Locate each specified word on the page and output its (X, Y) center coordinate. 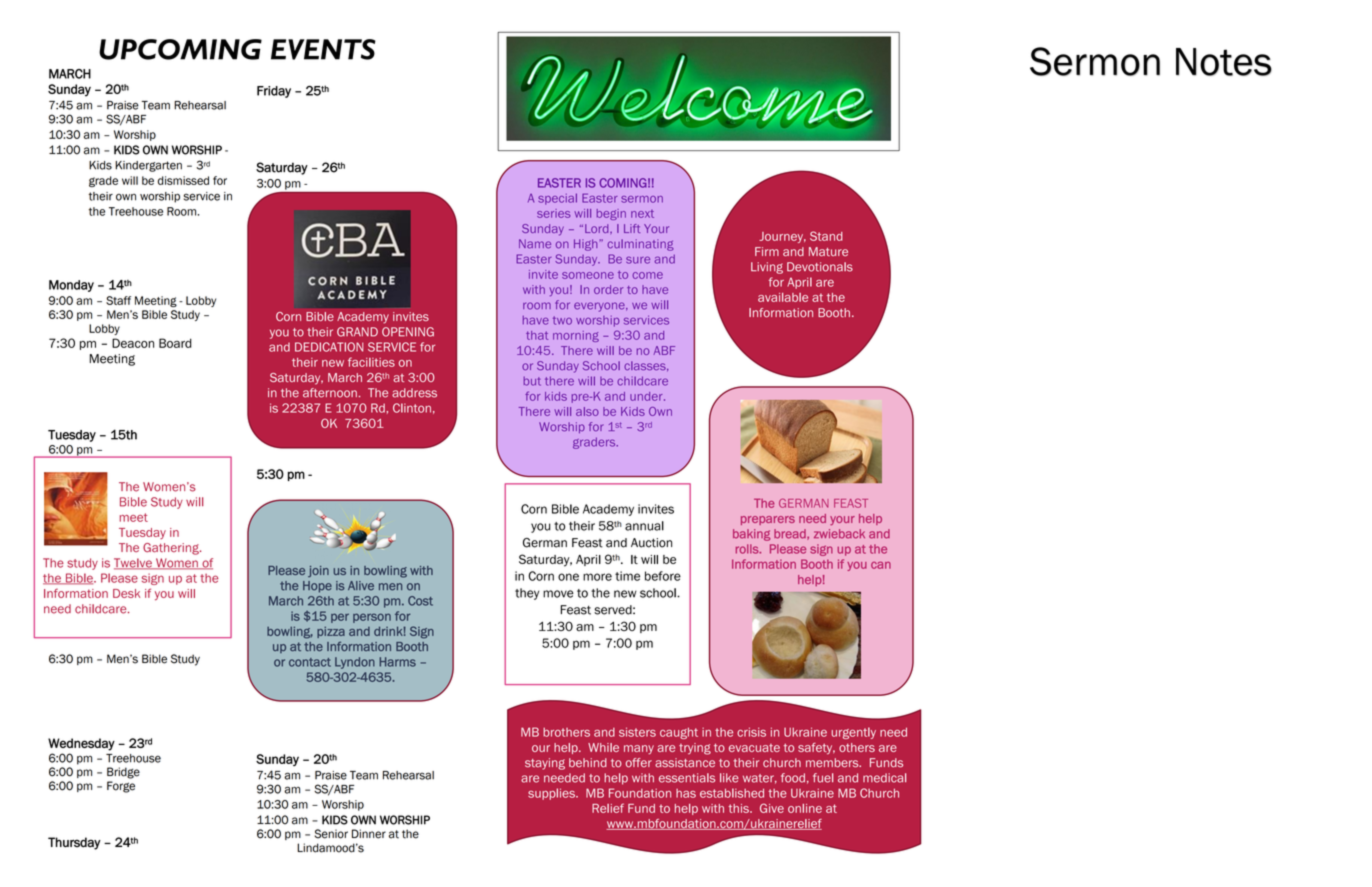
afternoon (330, 393)
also (587, 411)
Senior (331, 834)
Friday (274, 92)
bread (791, 534)
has (686, 793)
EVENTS (323, 49)
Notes (1224, 62)
